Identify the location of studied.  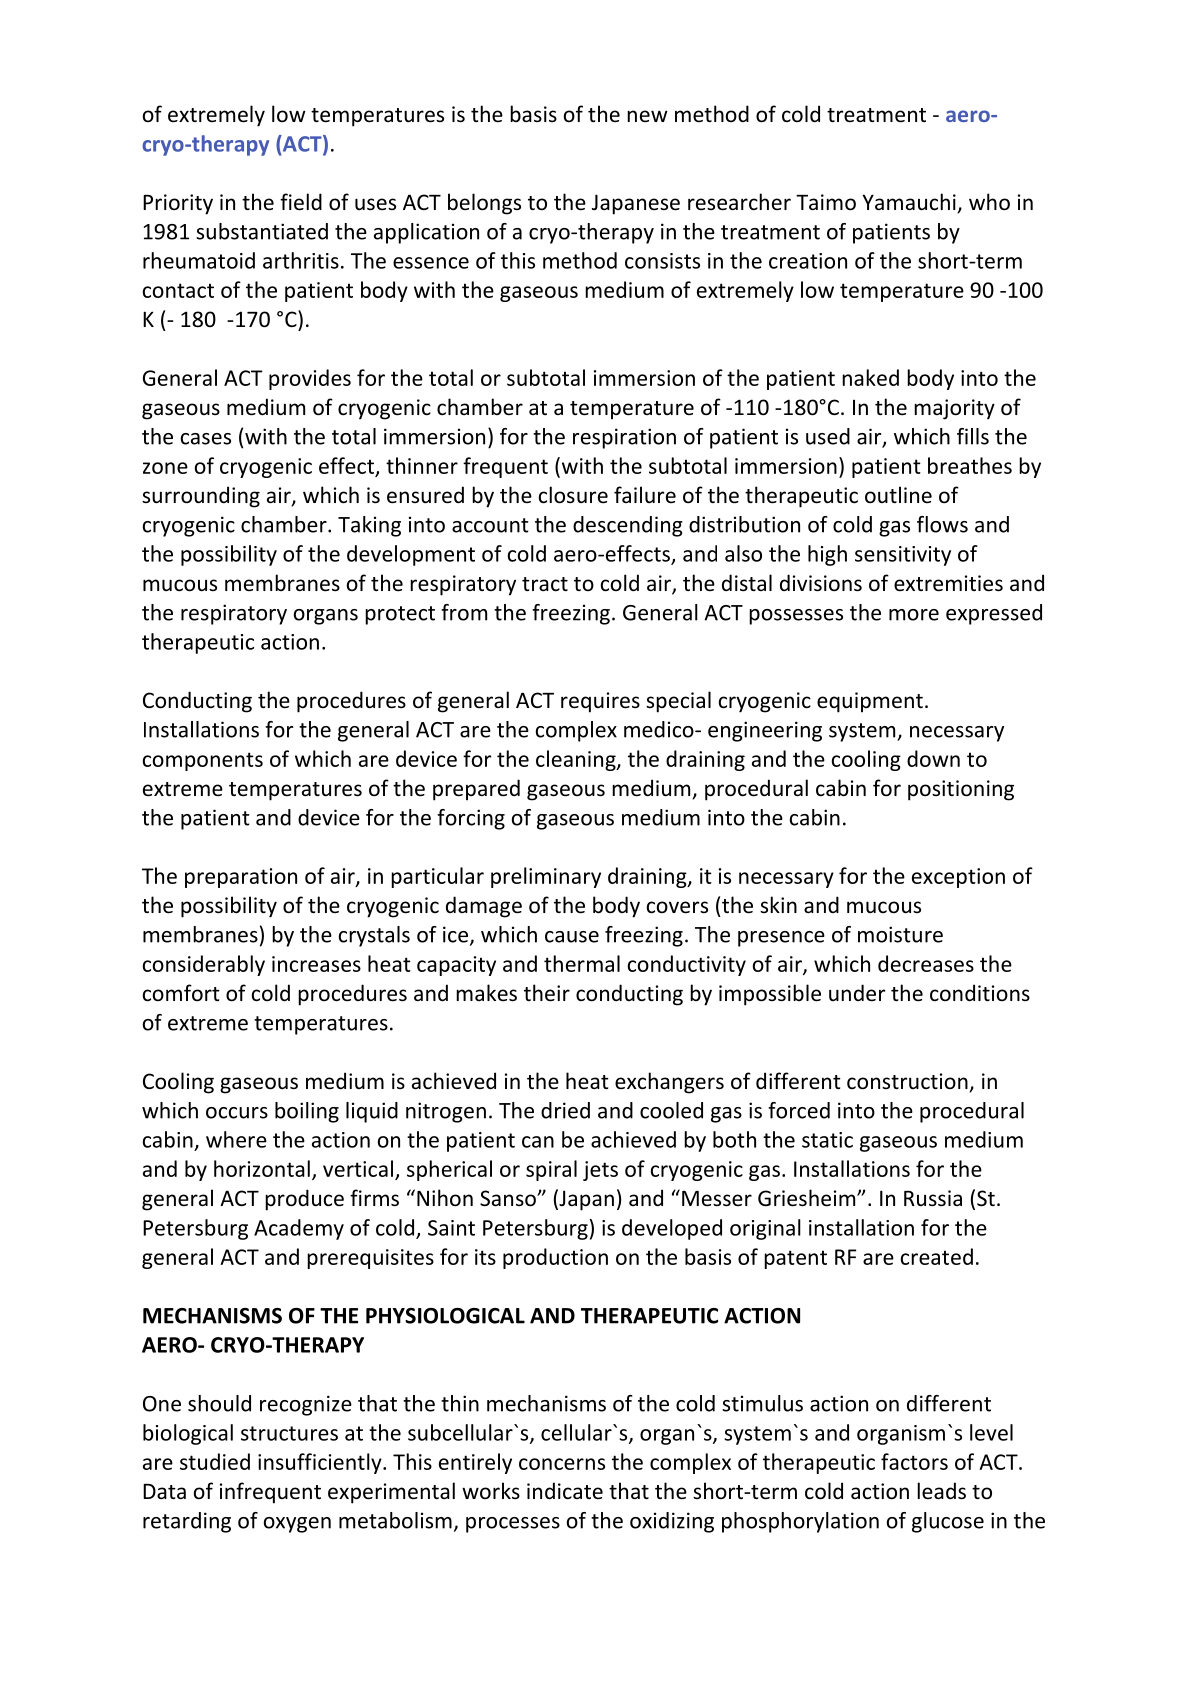
(215, 1461).
